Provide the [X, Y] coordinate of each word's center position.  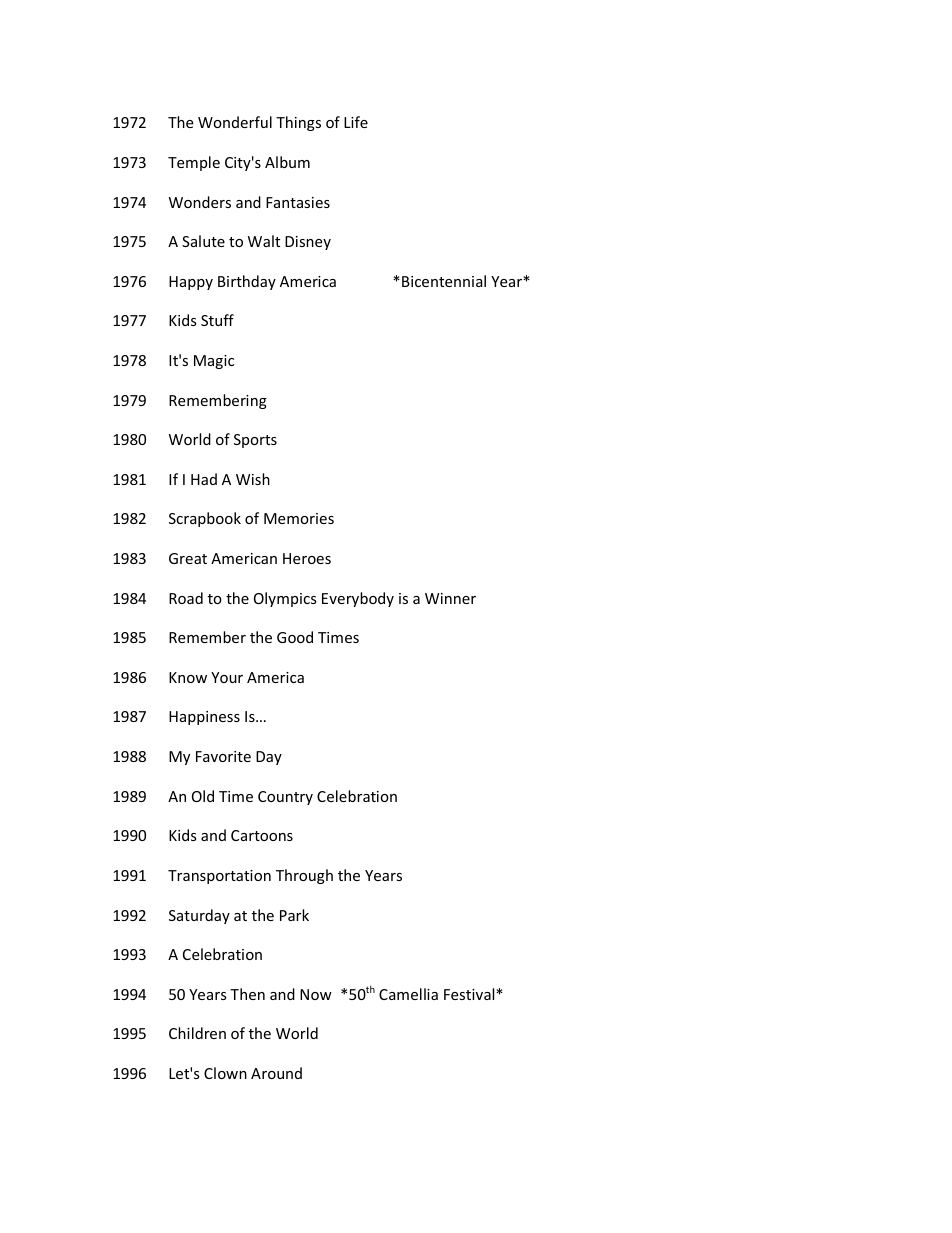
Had [204, 479]
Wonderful [235, 122]
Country [285, 798]
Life [356, 122]
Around [276, 1073]
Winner [450, 598]
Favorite [223, 756]
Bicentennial [444, 281]
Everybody [358, 599]
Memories [299, 518]
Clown [225, 1073]
